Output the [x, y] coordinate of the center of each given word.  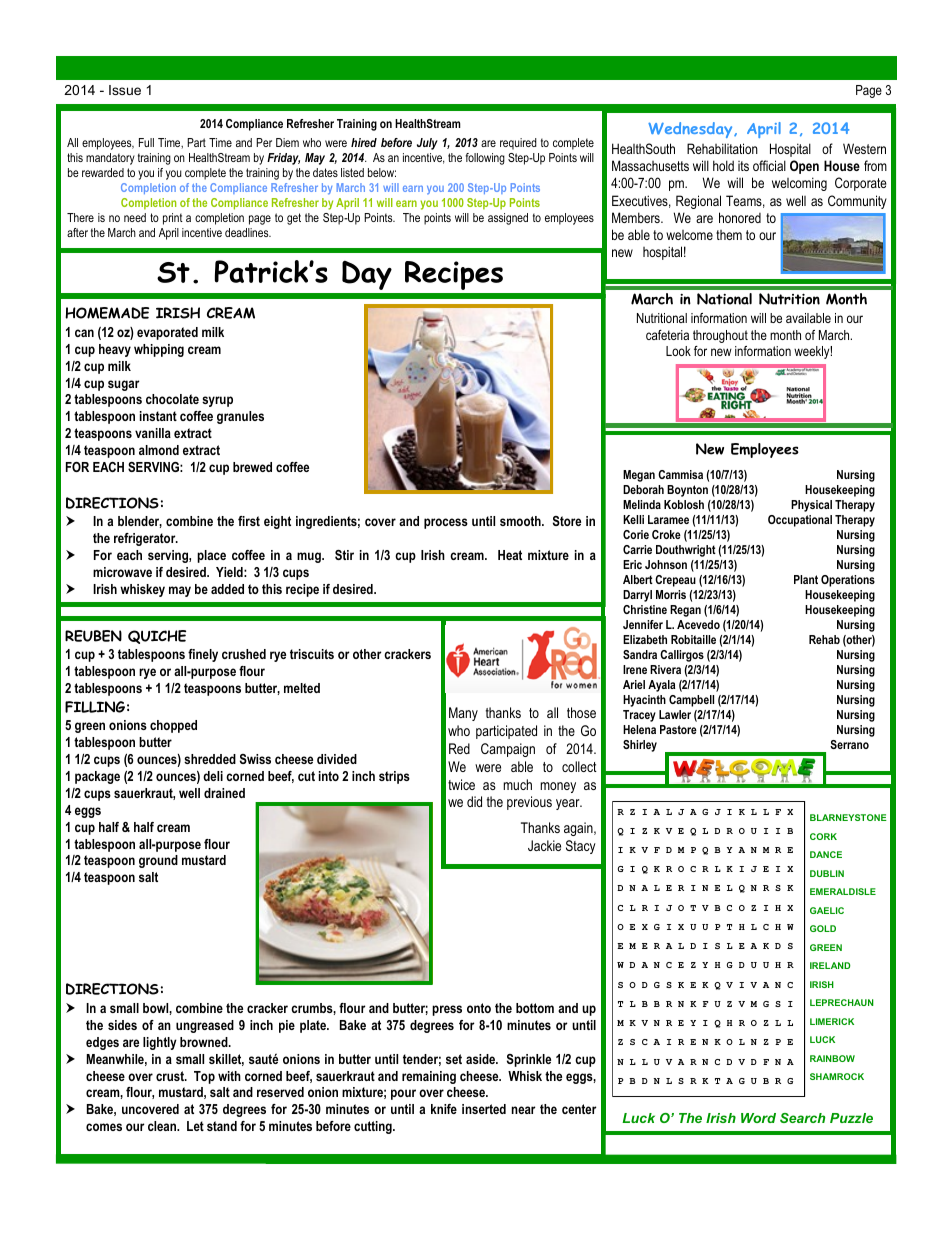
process [446, 523]
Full [146, 142]
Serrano [849, 744]
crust [171, 1076]
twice [461, 784]
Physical [811, 506]
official [769, 165]
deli [213, 776]
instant [158, 416]
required [518, 144]
